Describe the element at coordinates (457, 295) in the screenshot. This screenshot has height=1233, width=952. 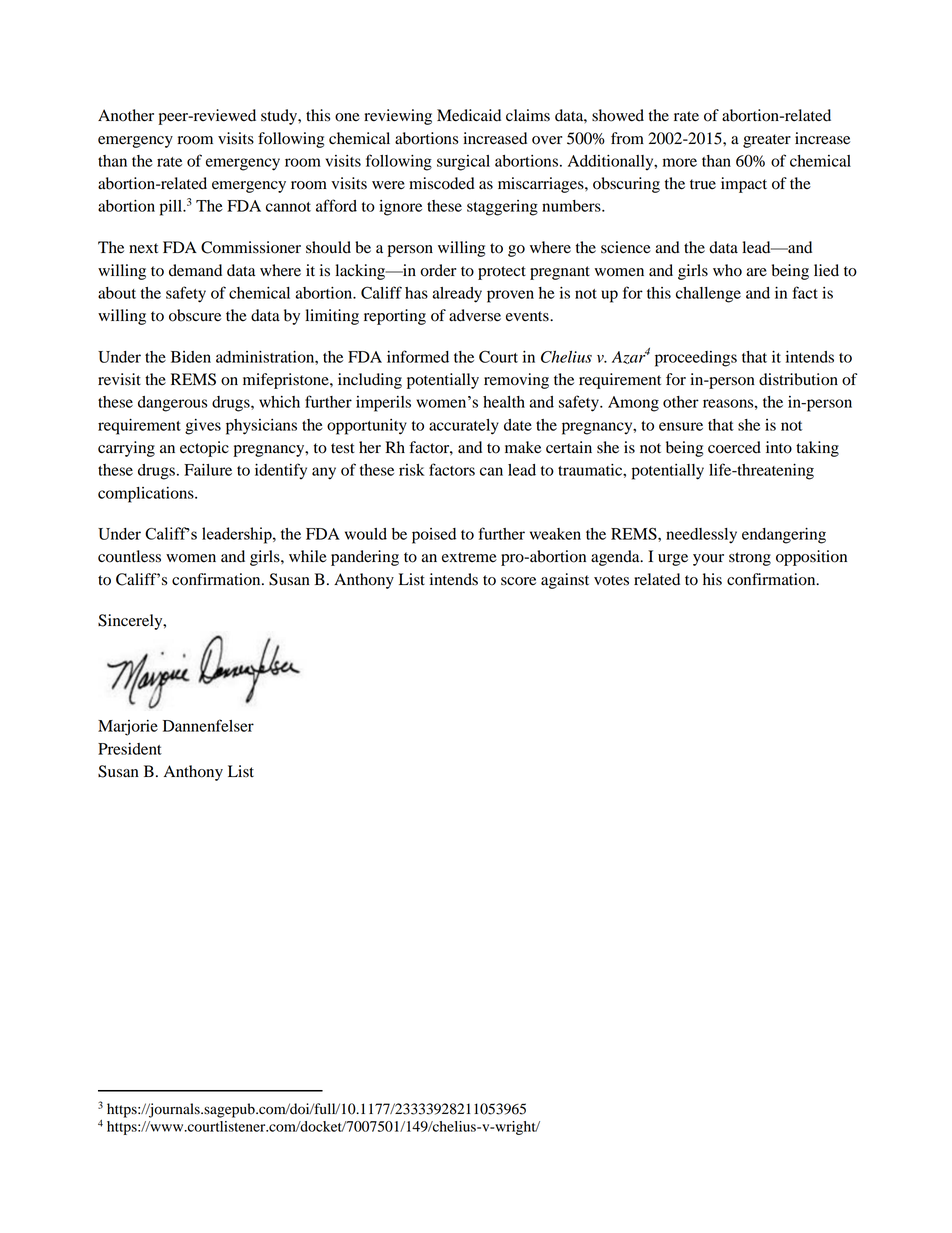
I see `already` at that location.
